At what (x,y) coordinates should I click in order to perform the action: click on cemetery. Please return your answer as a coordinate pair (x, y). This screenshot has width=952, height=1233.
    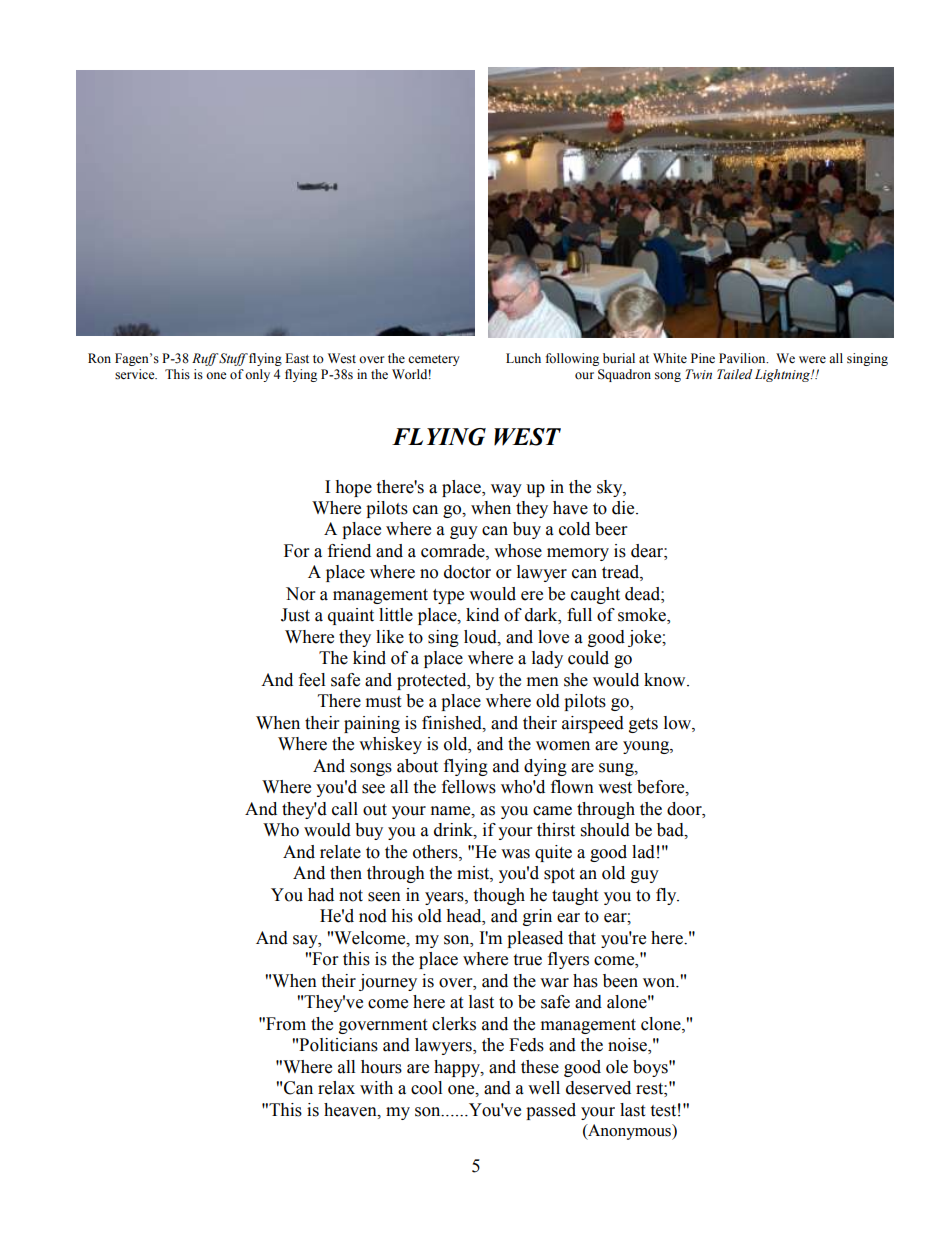
    Looking at the image, I should click on (434, 360).
